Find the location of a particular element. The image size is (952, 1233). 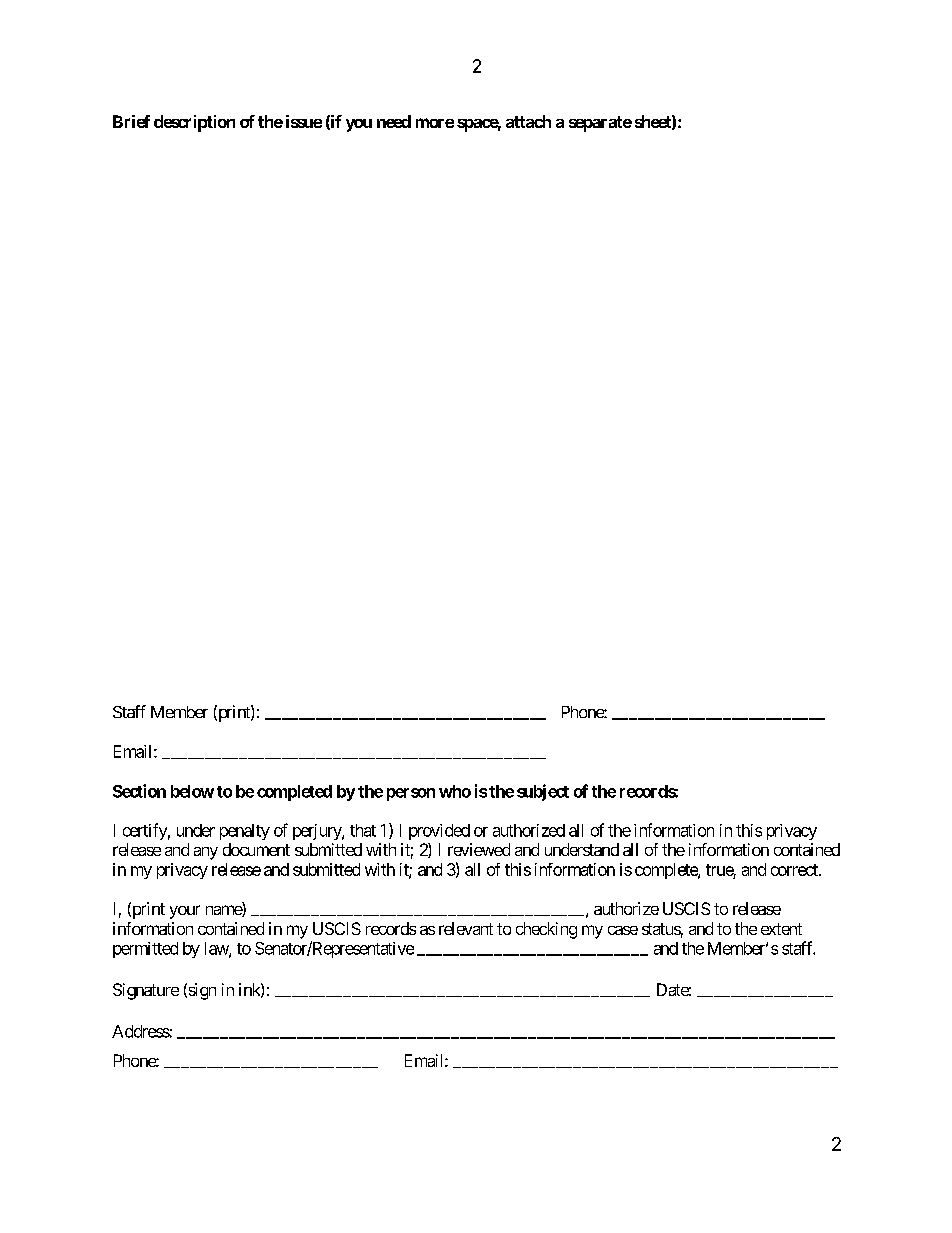

Brief is located at coordinates (131, 121).
